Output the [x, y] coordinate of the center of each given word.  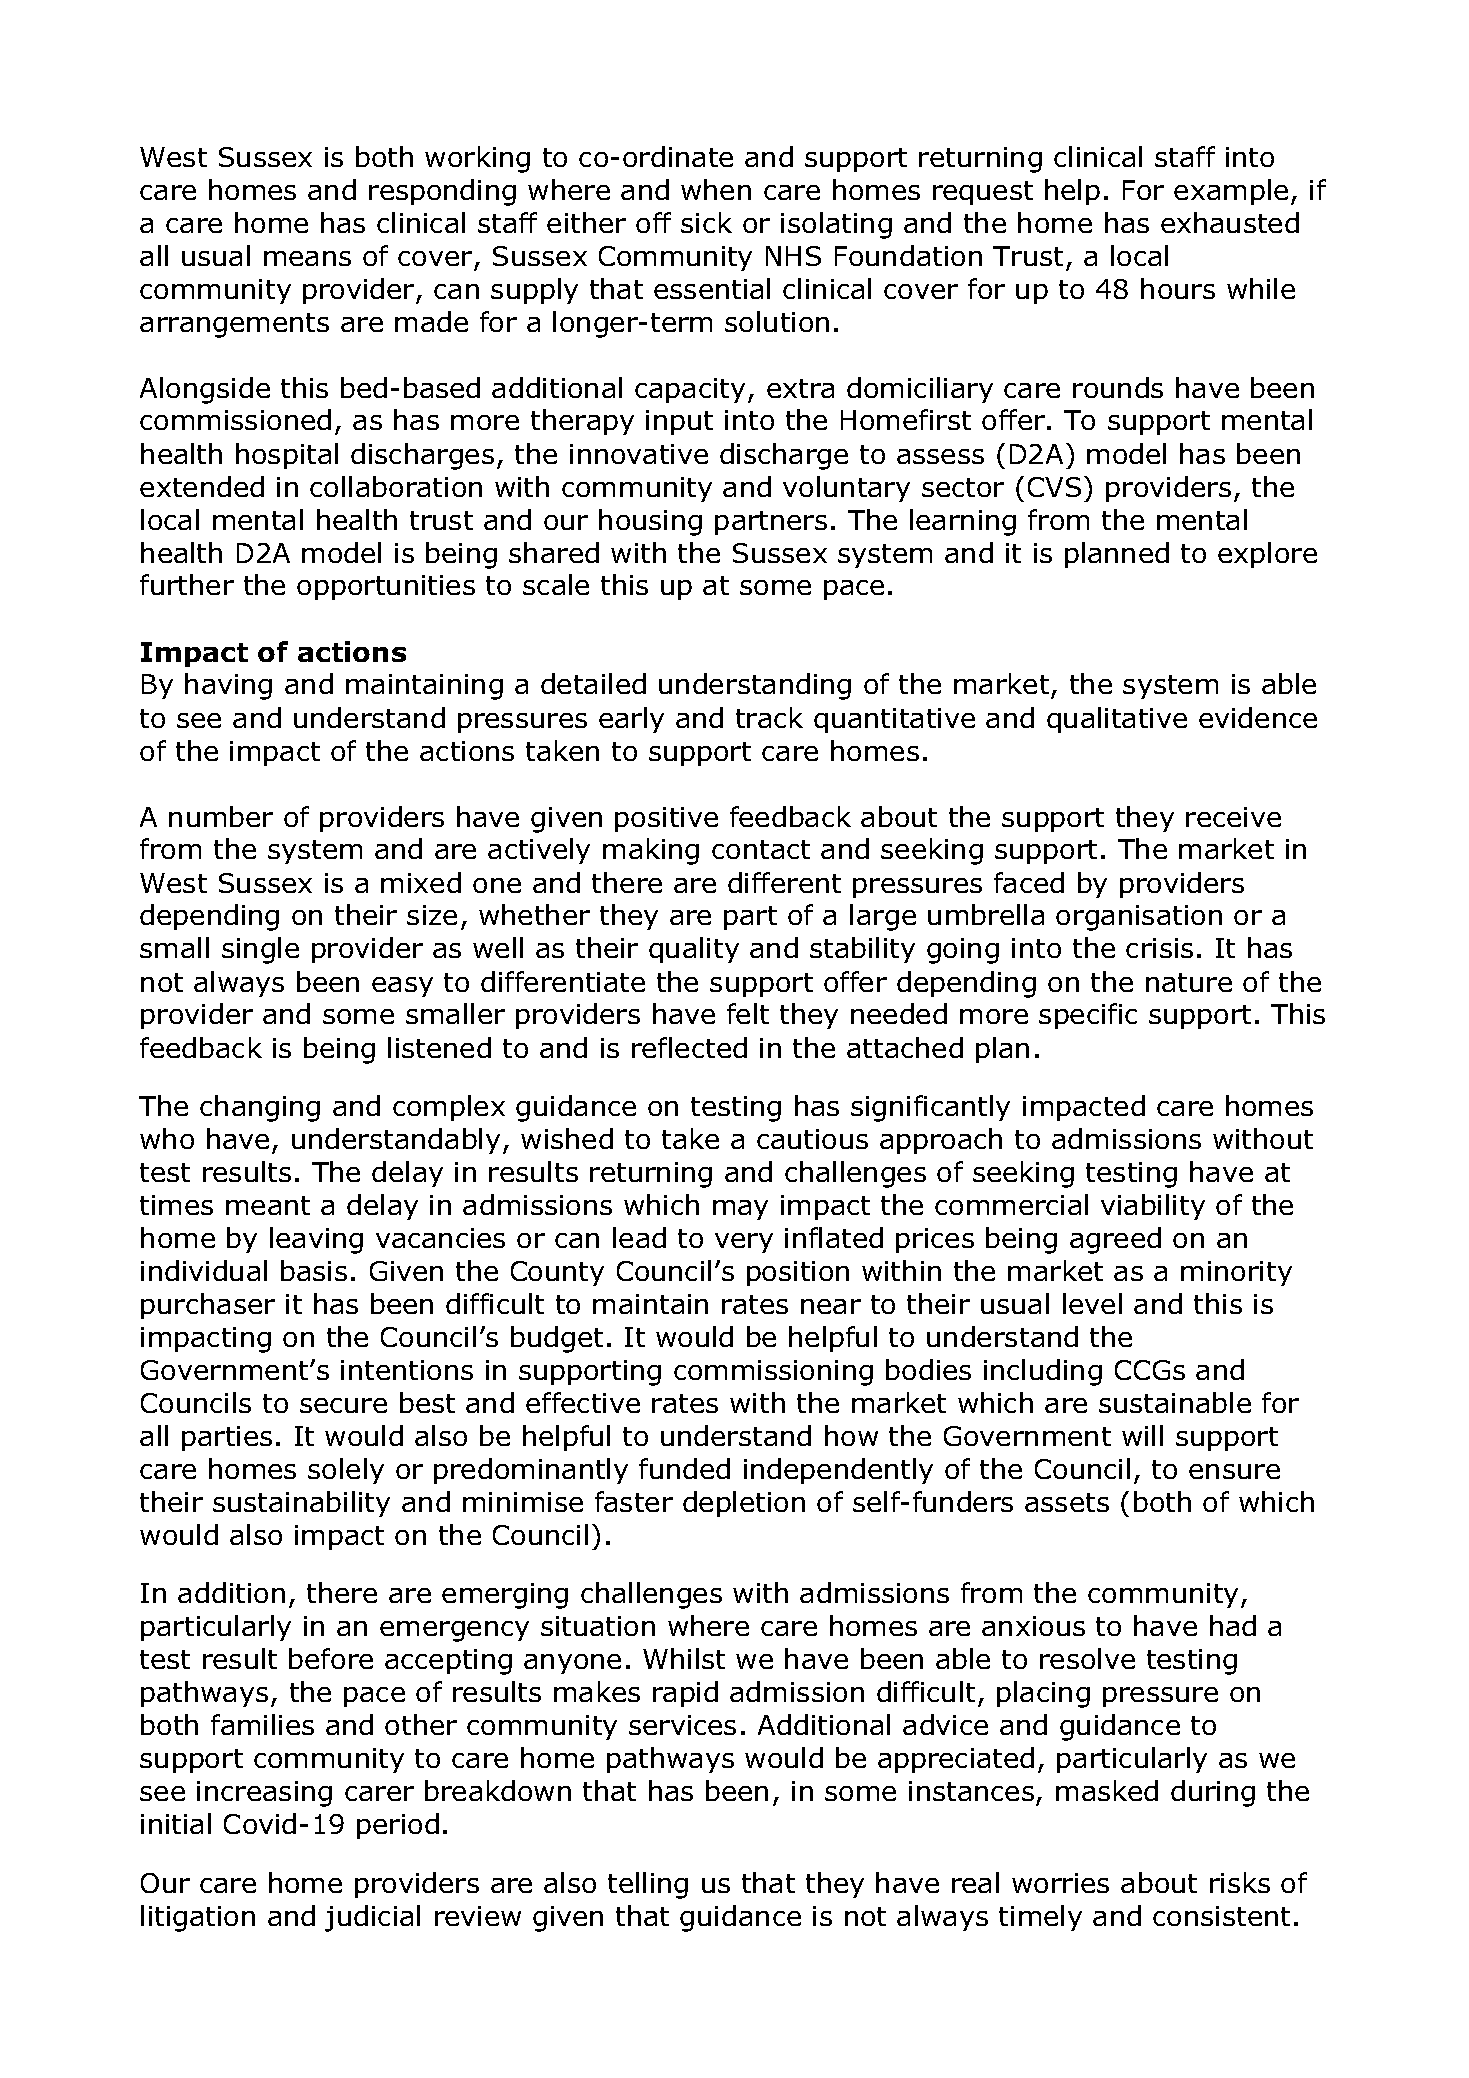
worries [1060, 1883]
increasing [264, 1794]
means [307, 258]
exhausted [1230, 222]
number [221, 816]
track [769, 717]
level [1092, 1303]
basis [314, 1270]
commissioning [773, 1373]
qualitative [1117, 720]
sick [706, 222]
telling [648, 1885]
